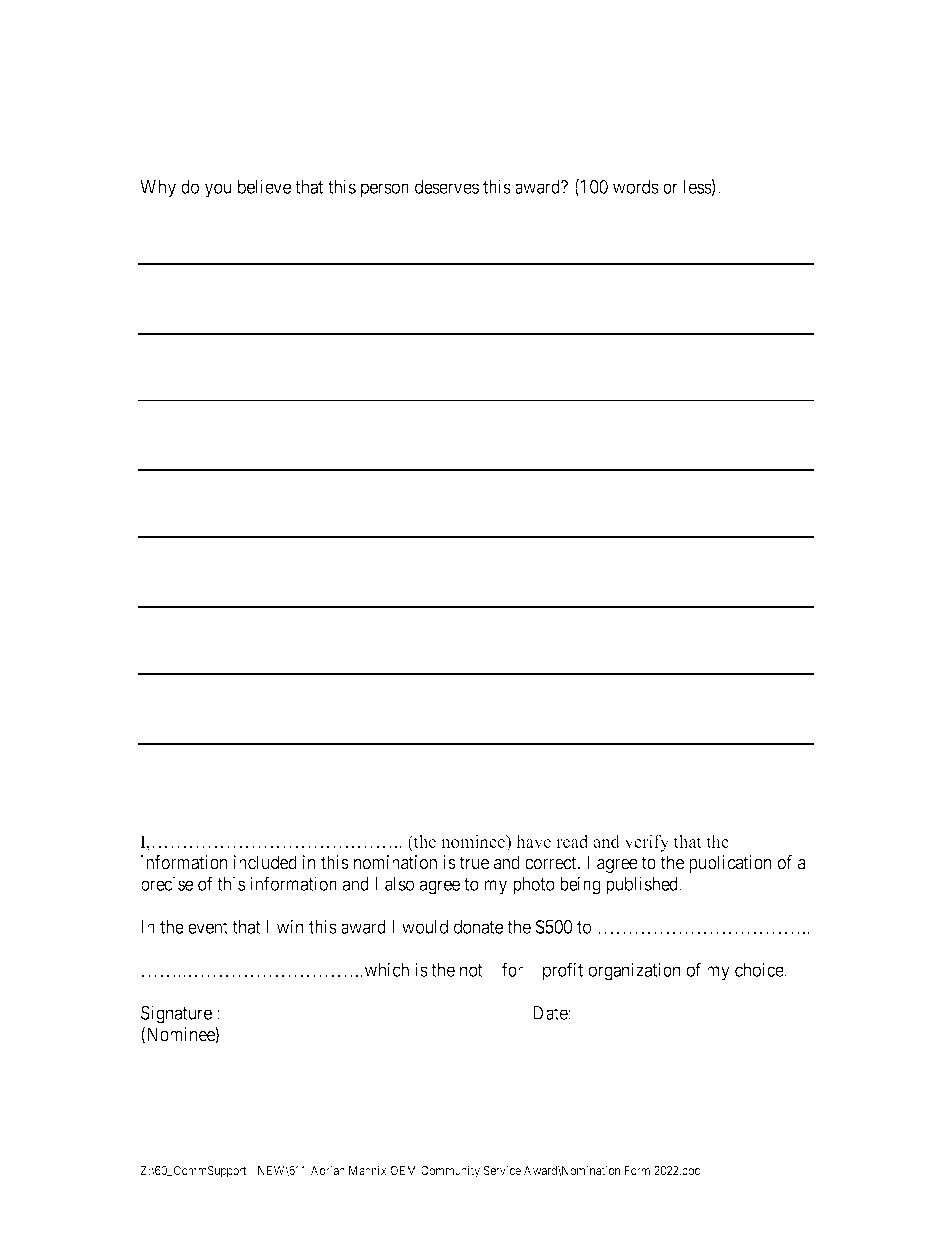 Image resolution: width=952 pixels, height=1233 pixels. Describe the element at coordinates (636, 187) in the page. I see `words` at that location.
